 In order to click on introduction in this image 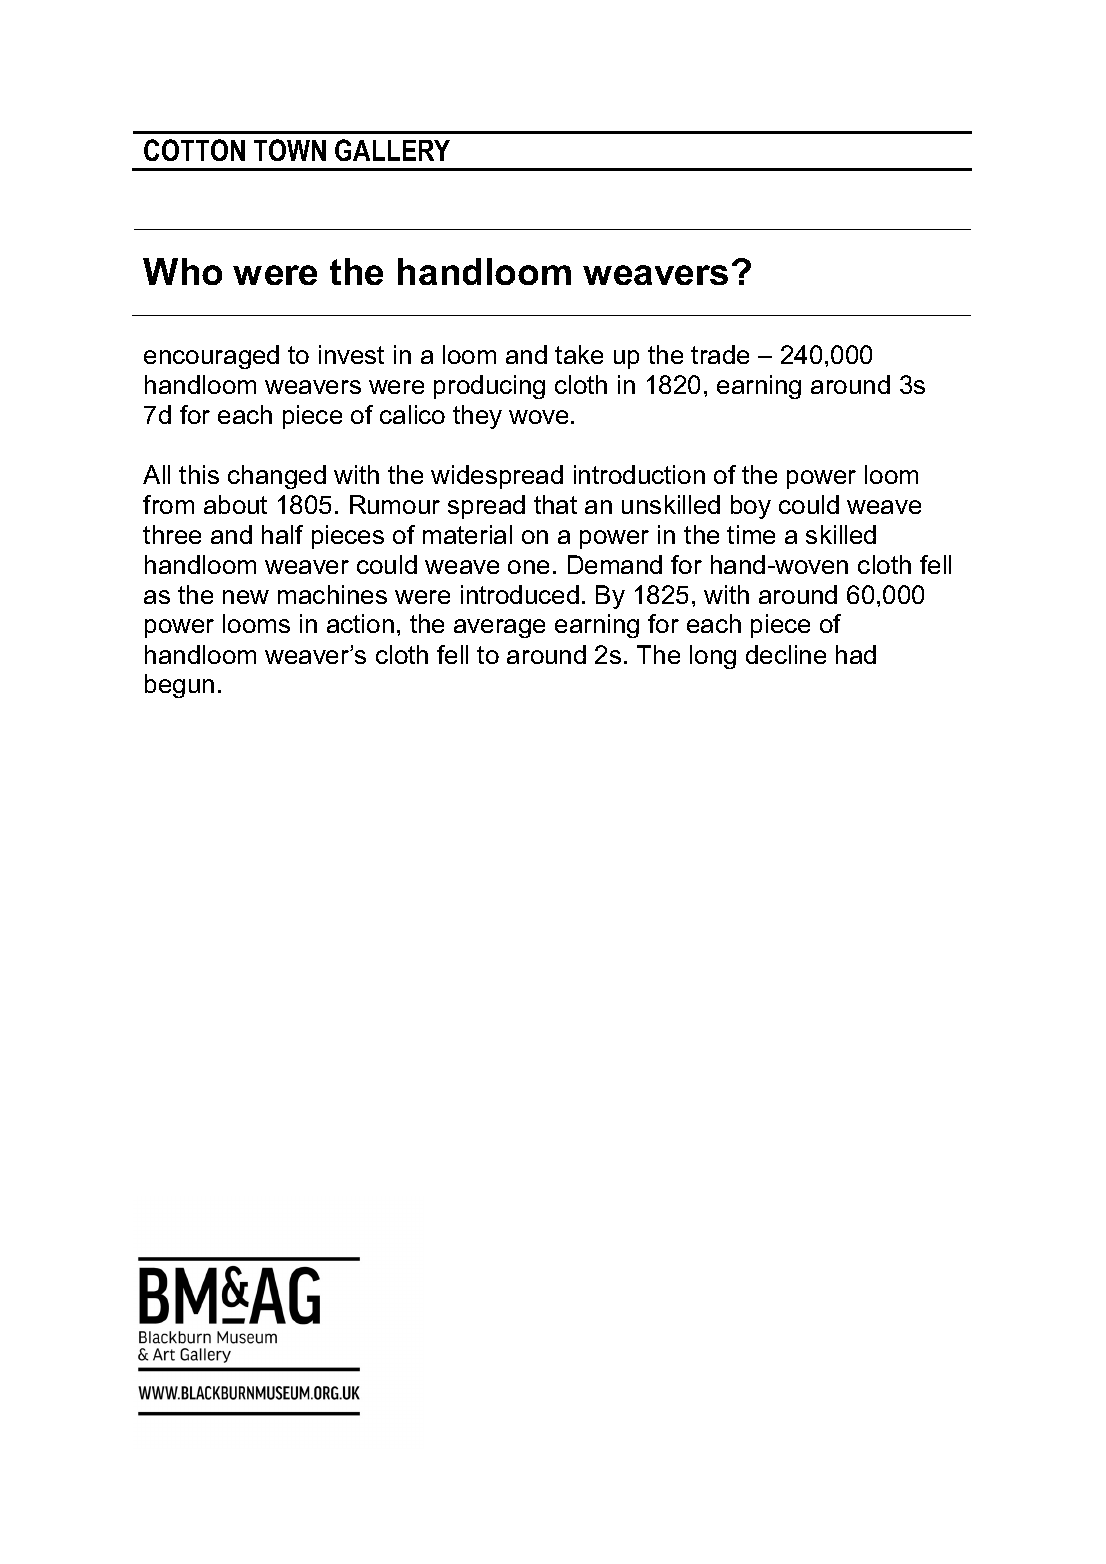, I will do `click(639, 474)`.
